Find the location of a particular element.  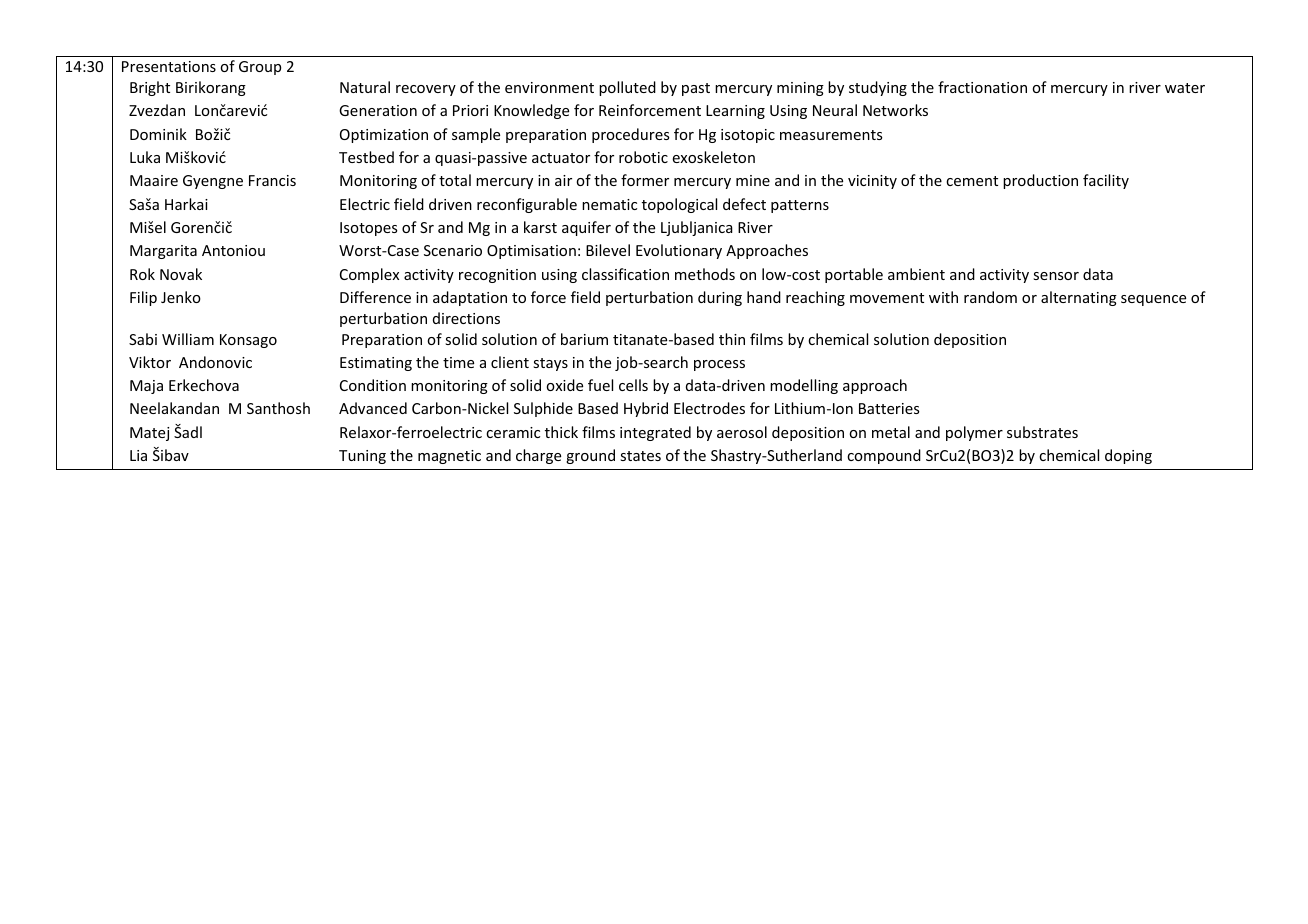

Batteries is located at coordinates (889, 408).
